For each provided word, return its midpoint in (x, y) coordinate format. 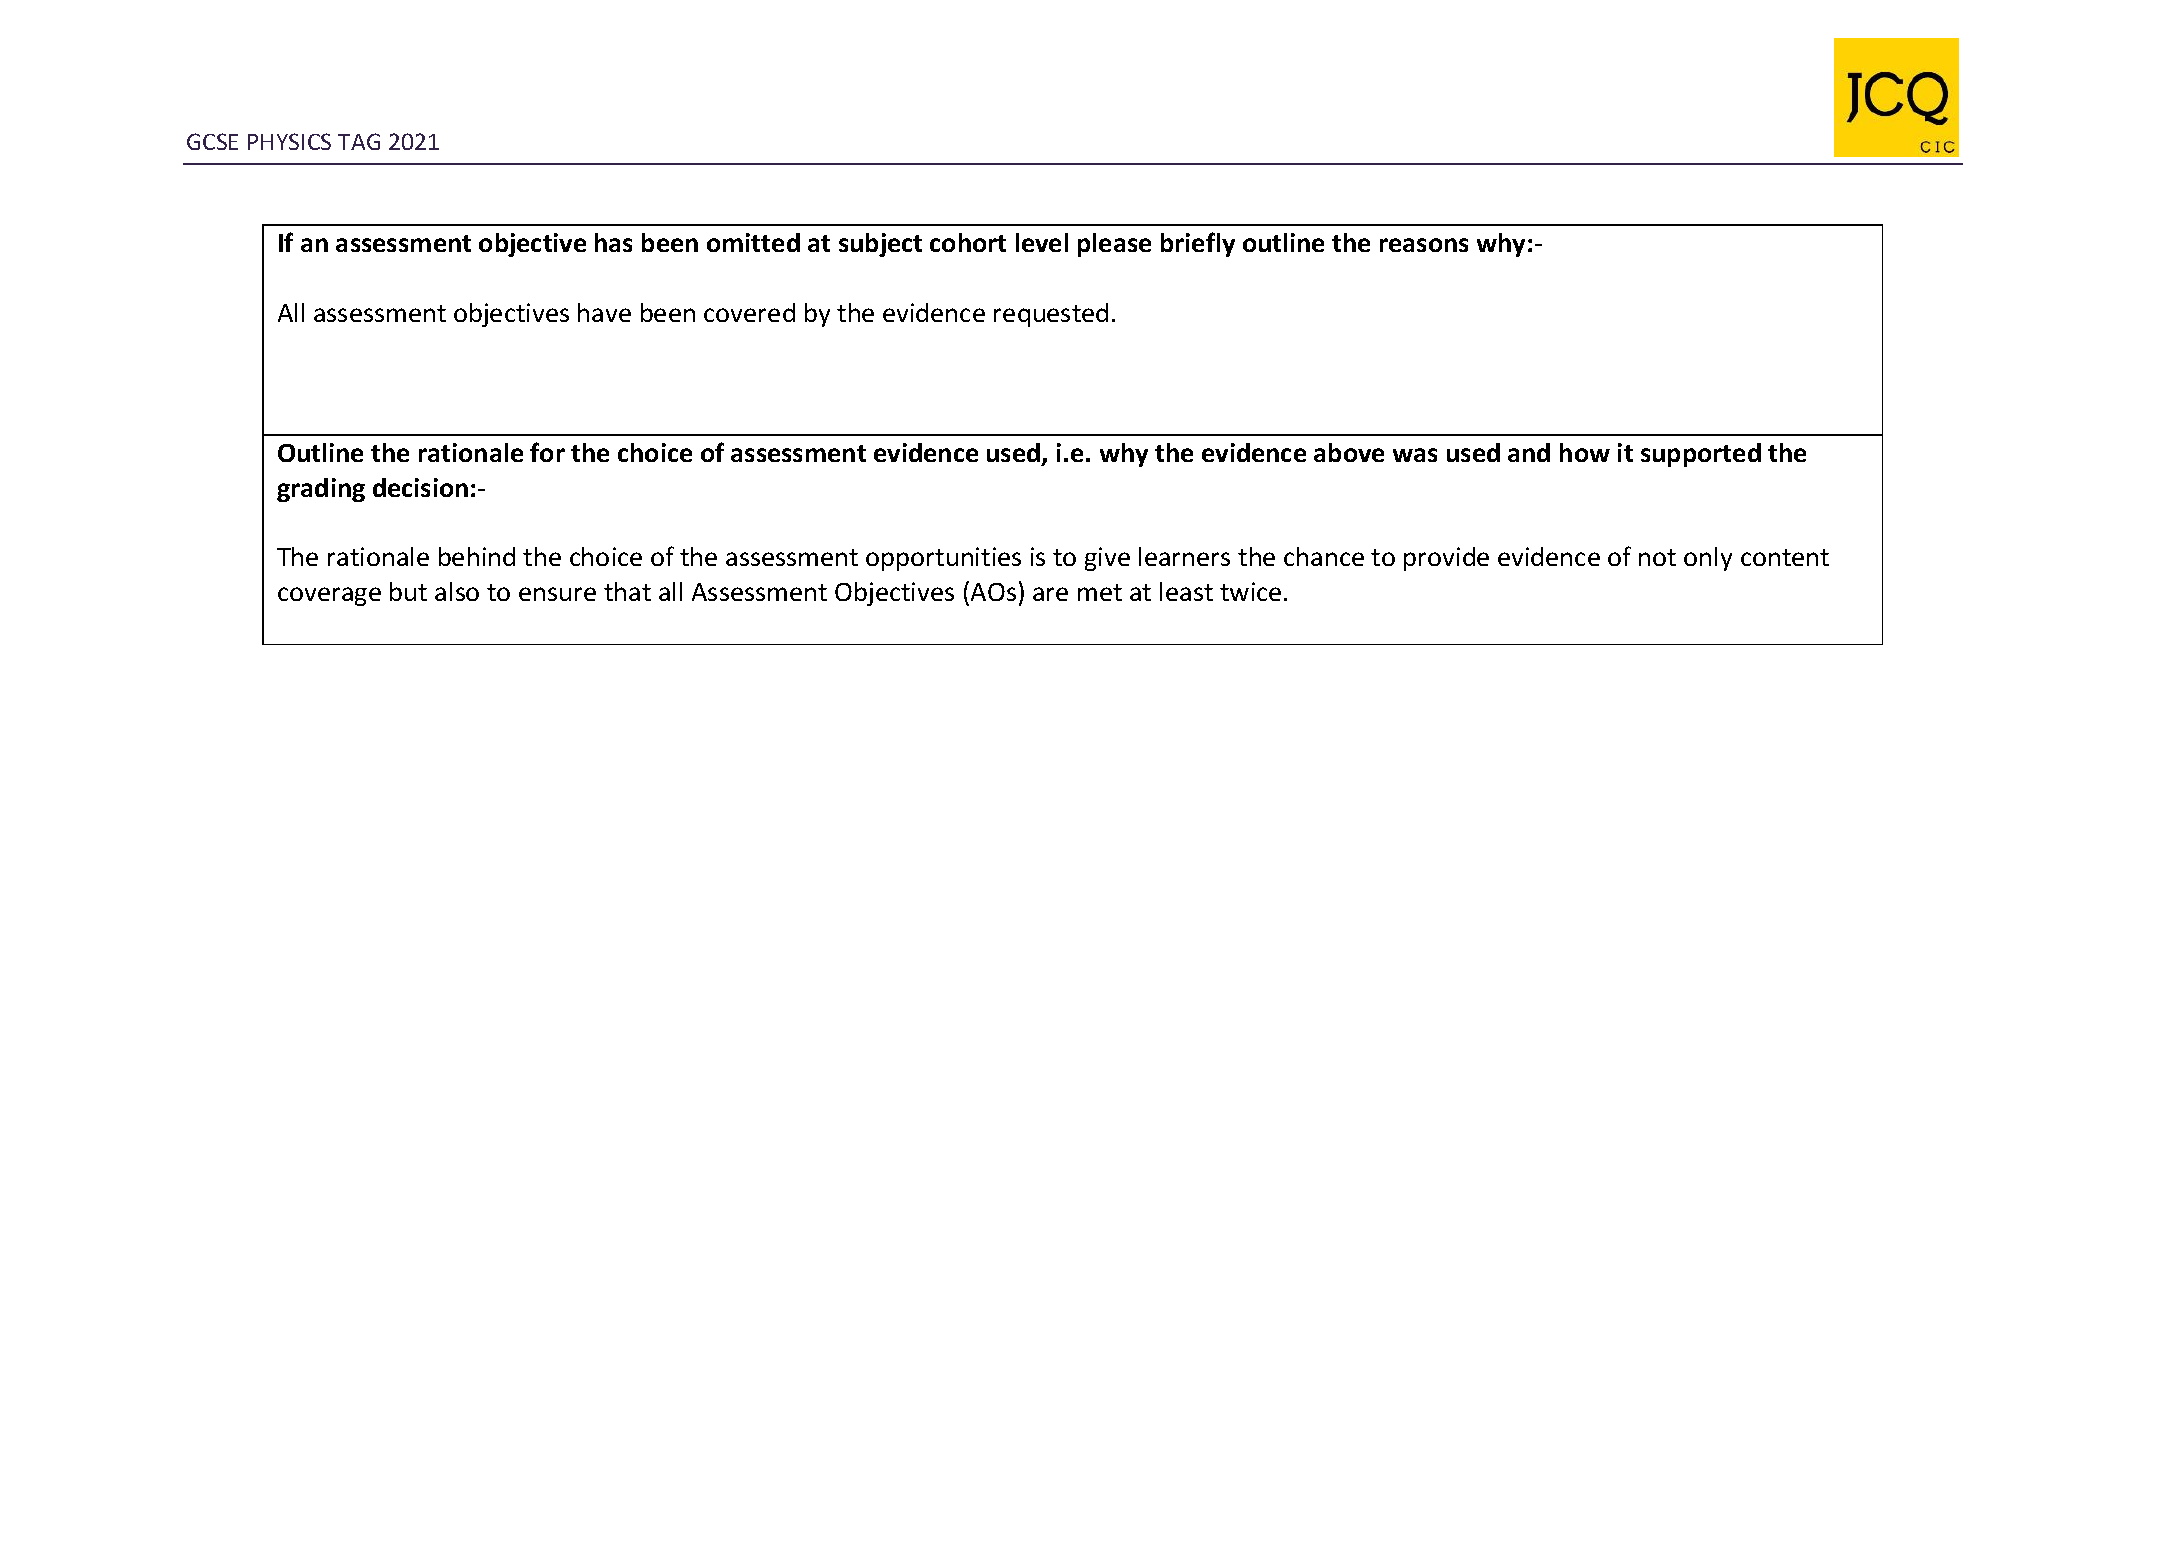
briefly (1198, 244)
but (408, 591)
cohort (968, 242)
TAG (359, 141)
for (547, 452)
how (1585, 452)
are (1050, 594)
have (604, 312)
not (1657, 557)
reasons (1424, 245)
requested (1051, 315)
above (1349, 452)
